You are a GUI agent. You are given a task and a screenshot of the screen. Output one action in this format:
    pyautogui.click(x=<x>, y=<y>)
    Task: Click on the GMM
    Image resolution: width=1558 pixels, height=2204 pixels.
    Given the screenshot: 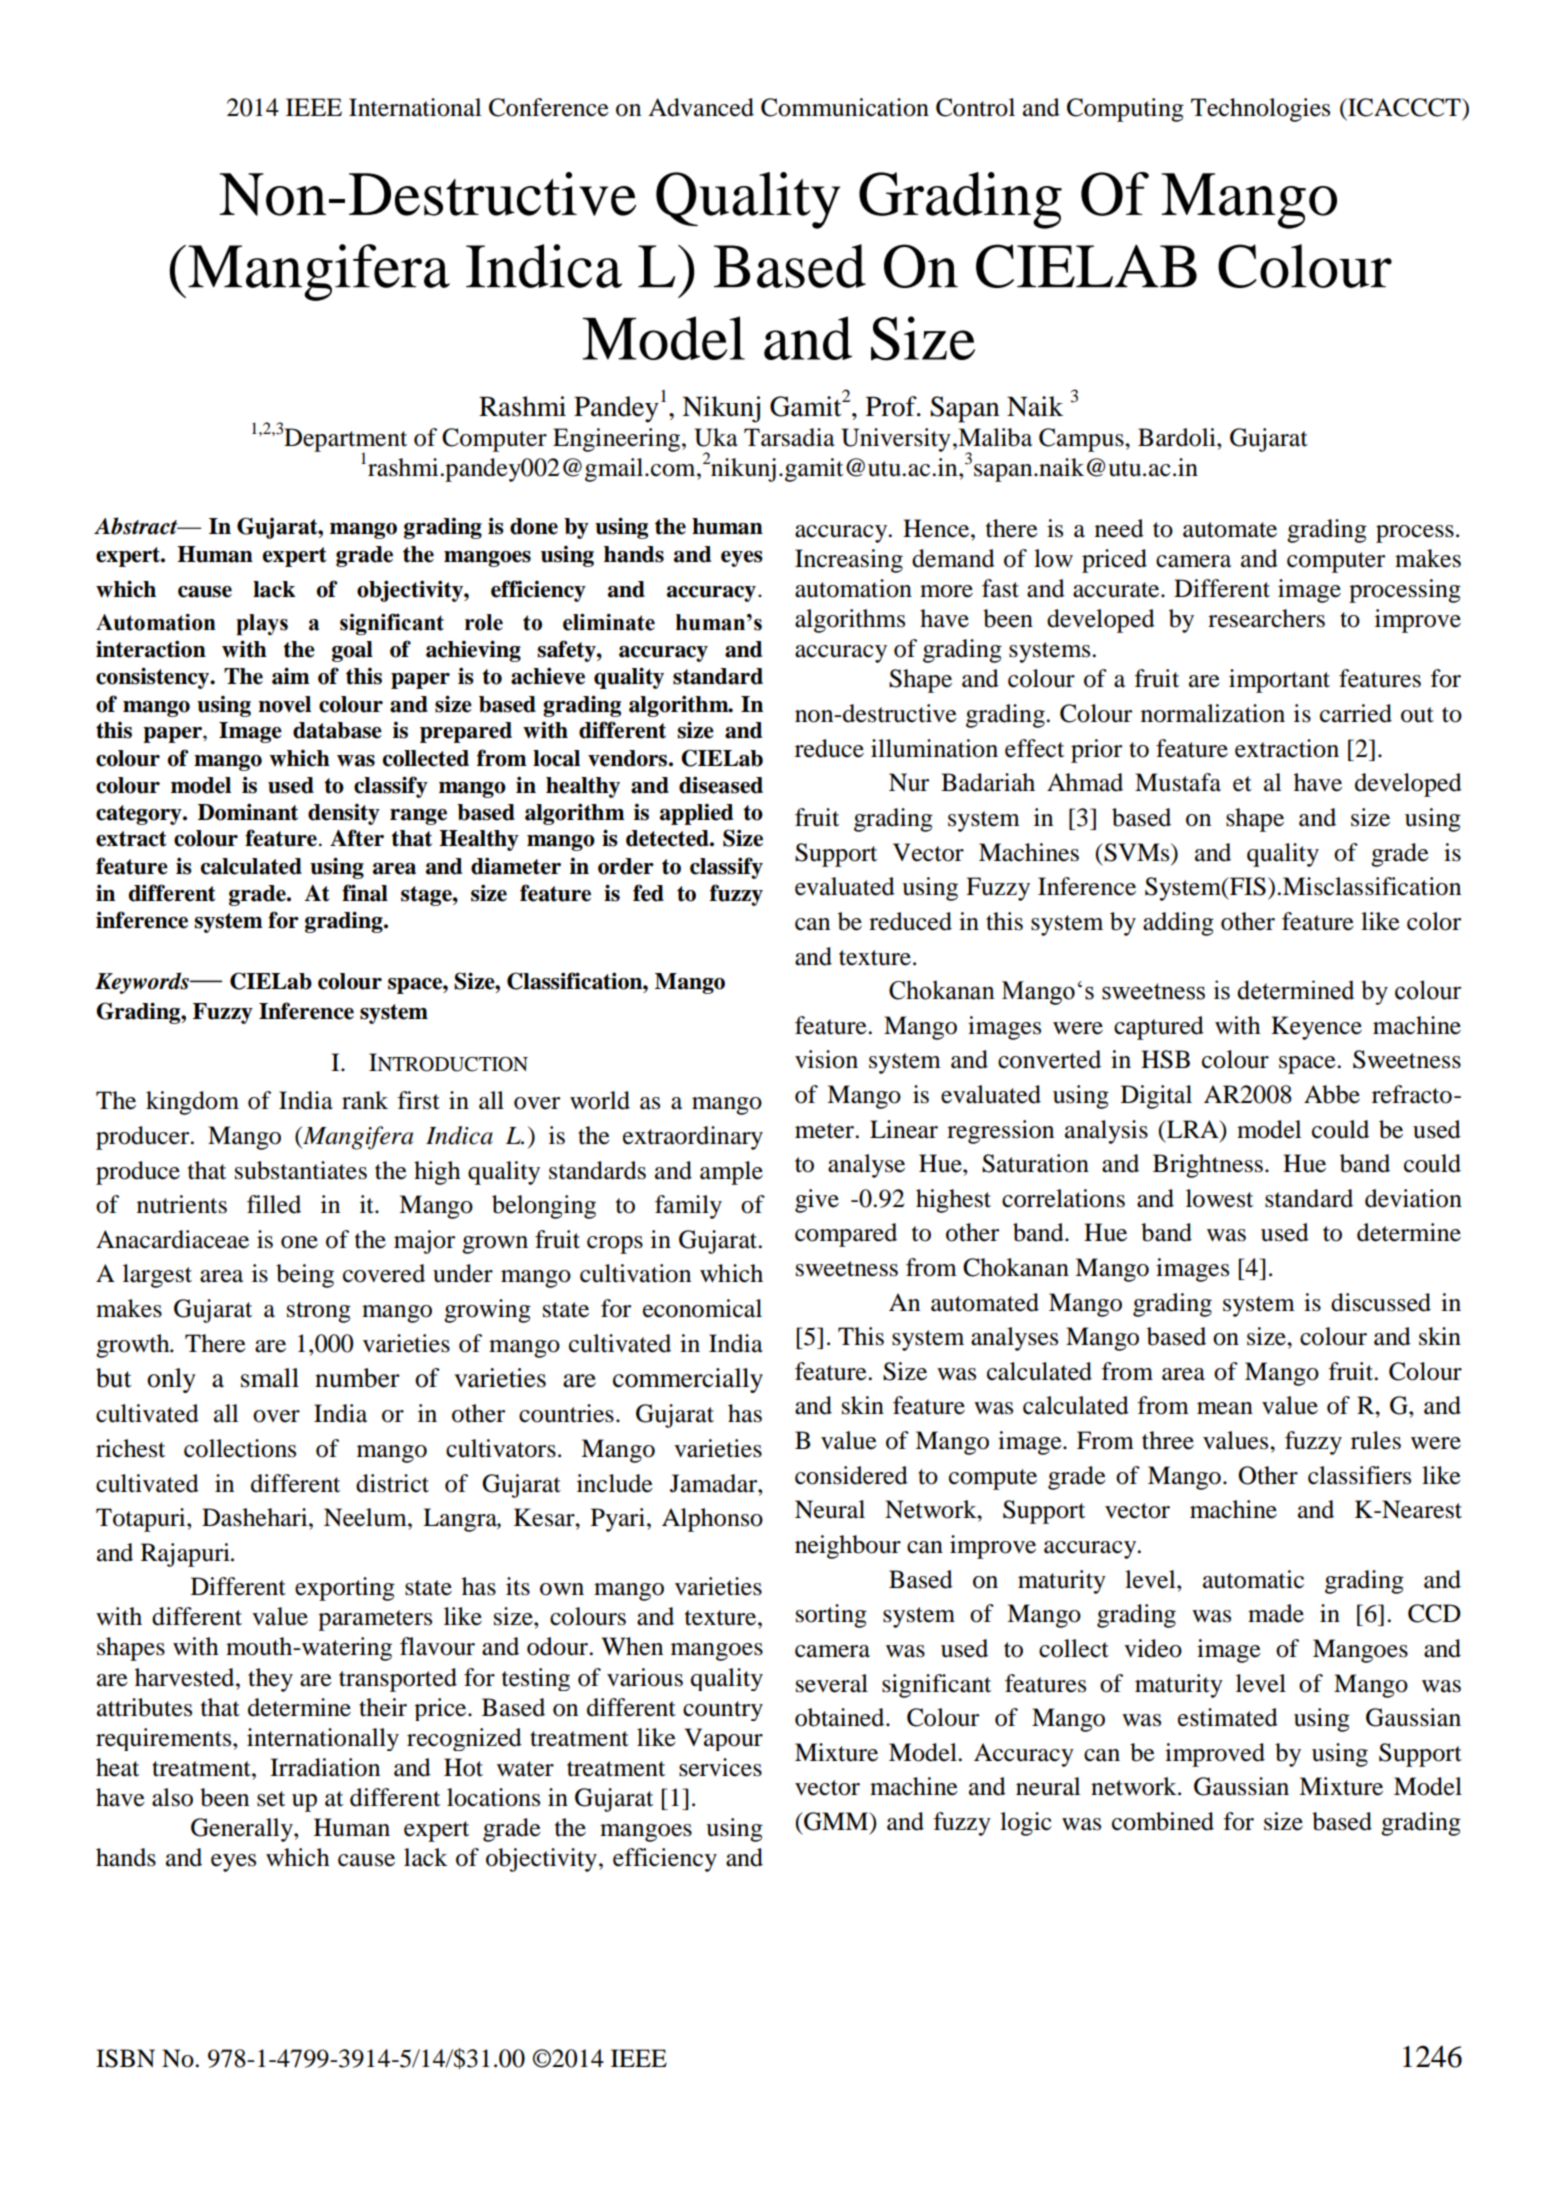 What is the action you would take?
    pyautogui.click(x=836, y=1821)
